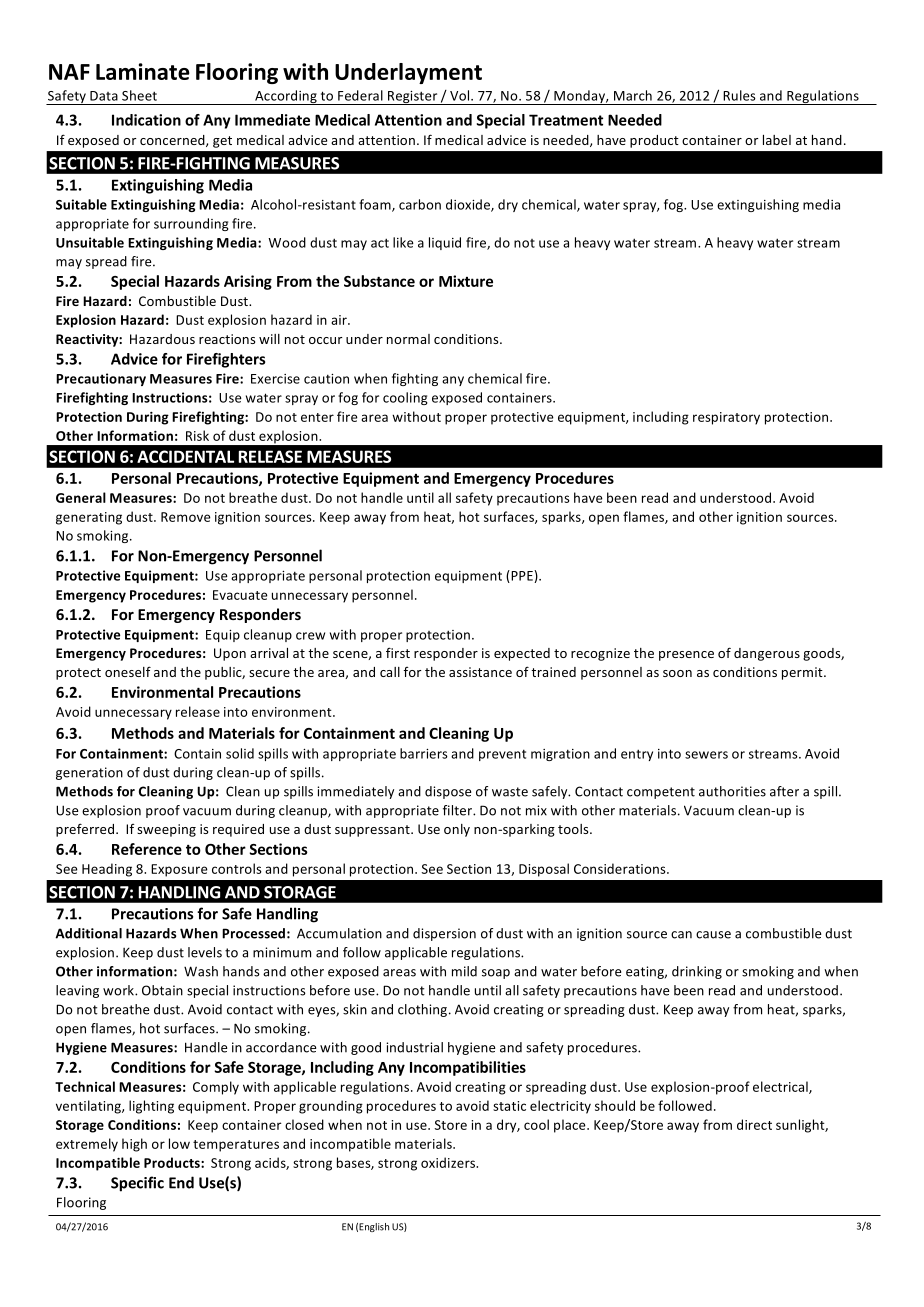 The height and width of the screenshot is (1307, 924). What do you see at coordinates (781, 1087) in the screenshot?
I see `electrical` at bounding box center [781, 1087].
